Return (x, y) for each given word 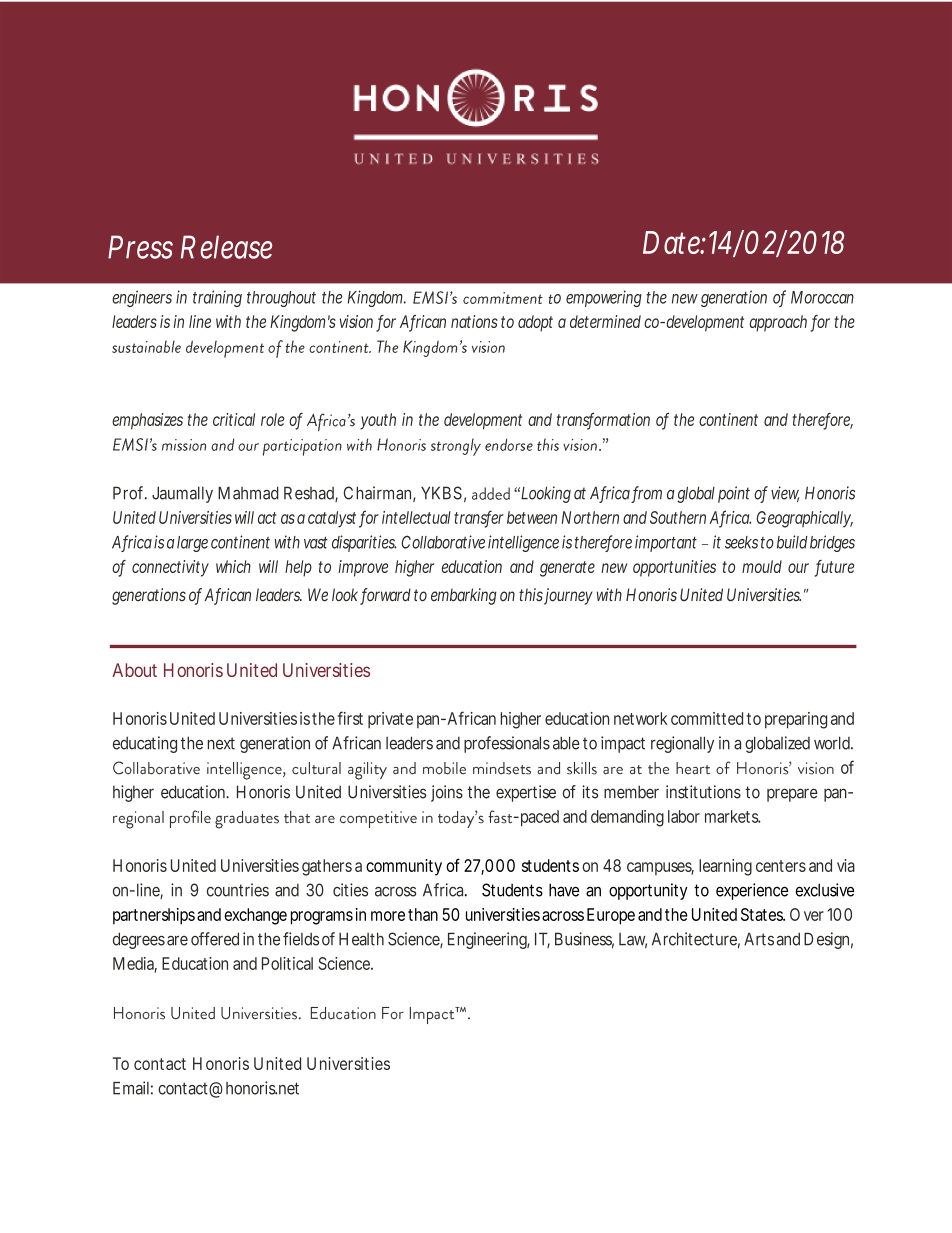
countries (238, 890)
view (785, 494)
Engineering (489, 940)
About (134, 670)
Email (131, 1088)
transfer (479, 518)
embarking (464, 596)
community (404, 867)
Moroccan (822, 297)
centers (781, 866)
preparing (796, 720)
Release (226, 247)
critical (234, 419)
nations (474, 321)
